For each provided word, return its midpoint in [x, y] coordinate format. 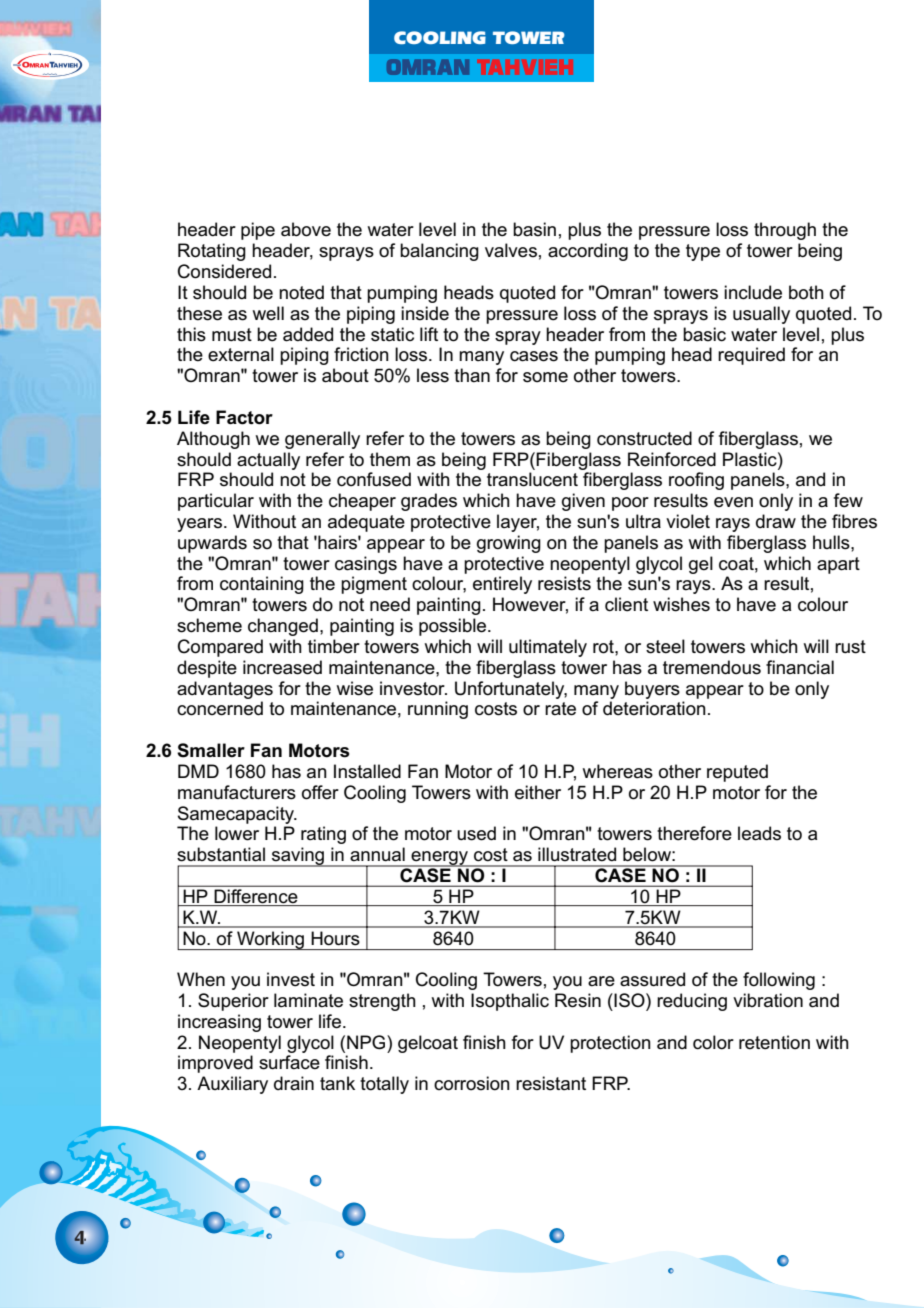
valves [511, 250]
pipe [258, 231]
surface [289, 1062]
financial [800, 667]
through [785, 231]
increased [282, 667]
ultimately [548, 648]
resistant [551, 1083]
